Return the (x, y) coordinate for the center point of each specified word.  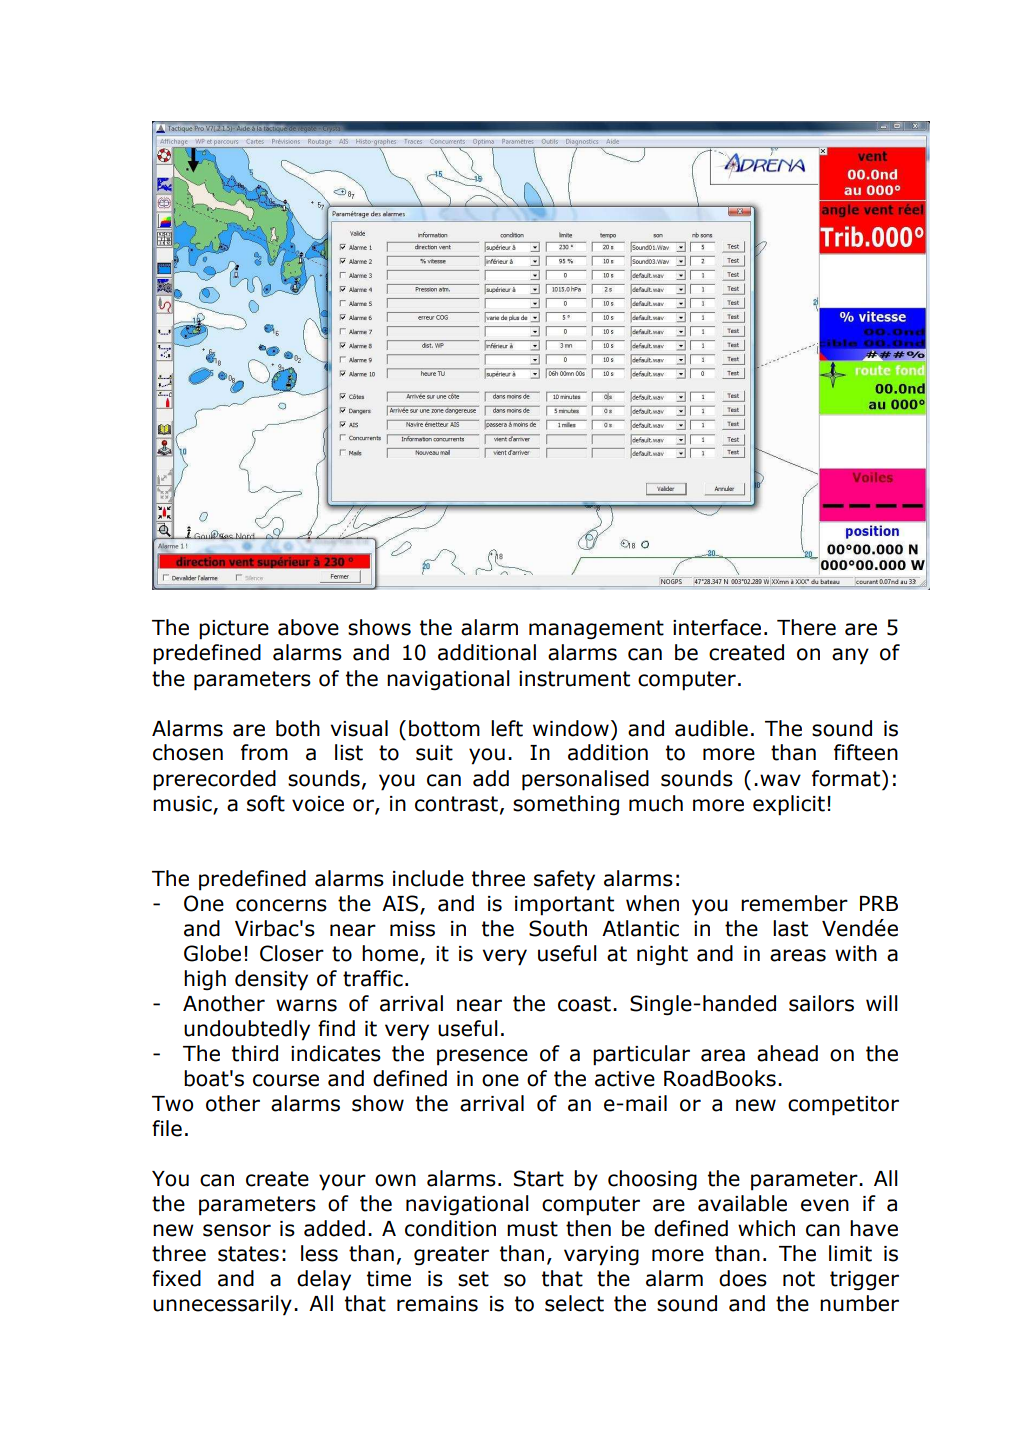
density (271, 980)
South (558, 928)
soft (266, 803)
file (167, 1128)
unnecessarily (222, 1305)
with (856, 953)
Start (539, 1178)
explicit (789, 805)
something (566, 805)
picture (234, 630)
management (596, 629)
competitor (843, 1106)
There (806, 627)
